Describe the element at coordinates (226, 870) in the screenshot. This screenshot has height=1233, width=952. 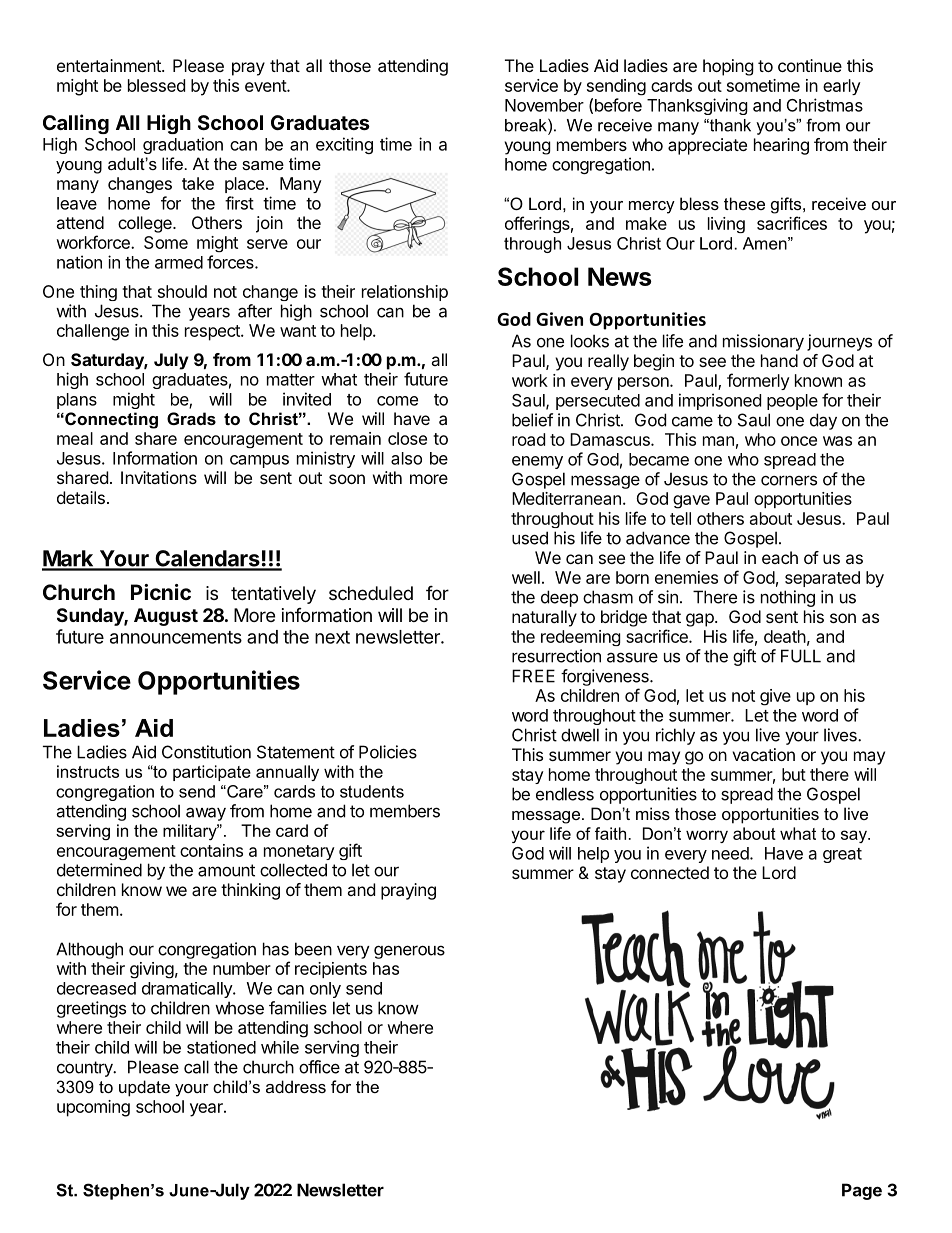
I see `amount` at that location.
